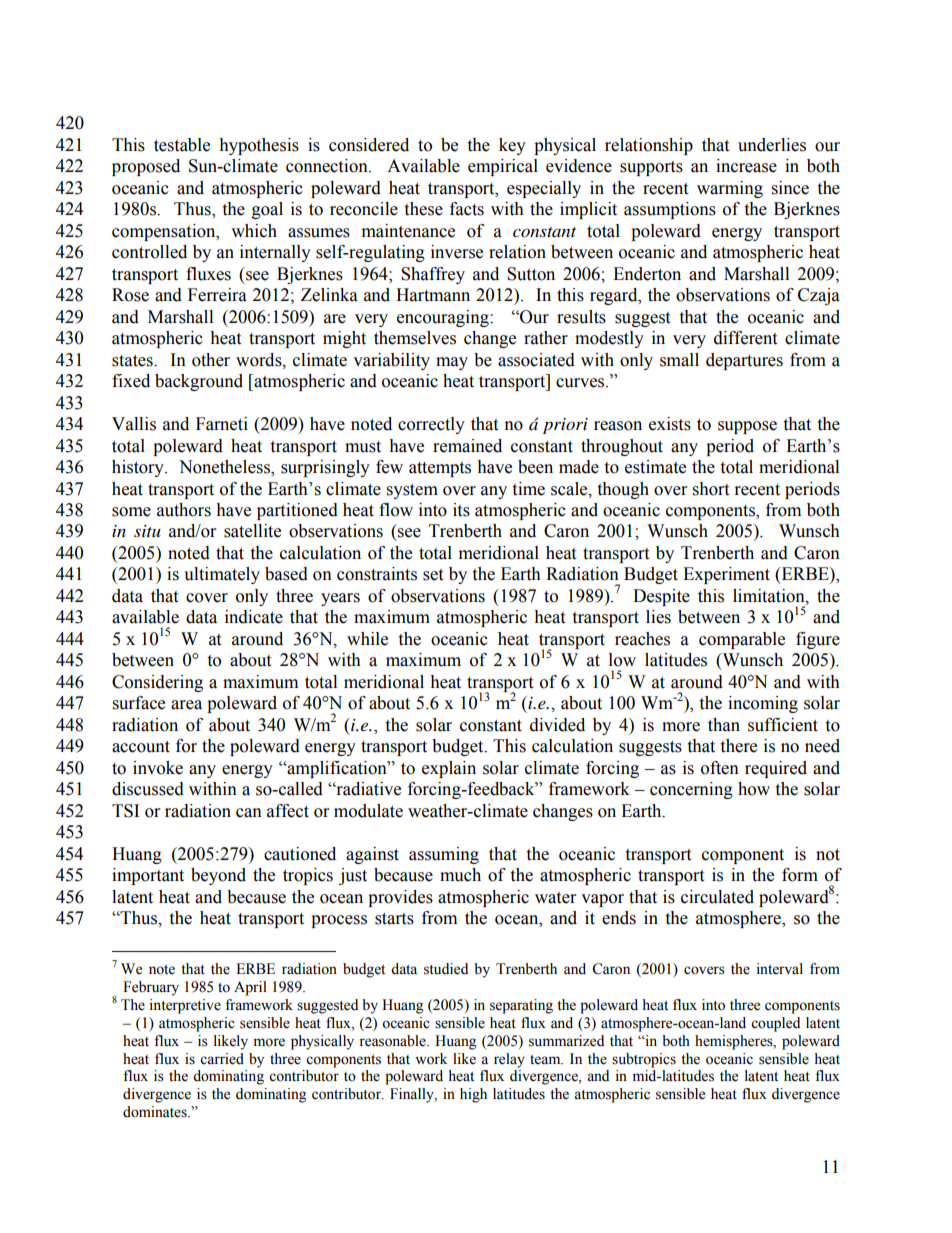 The image size is (952, 1233). I want to click on comparable, so click(742, 640).
